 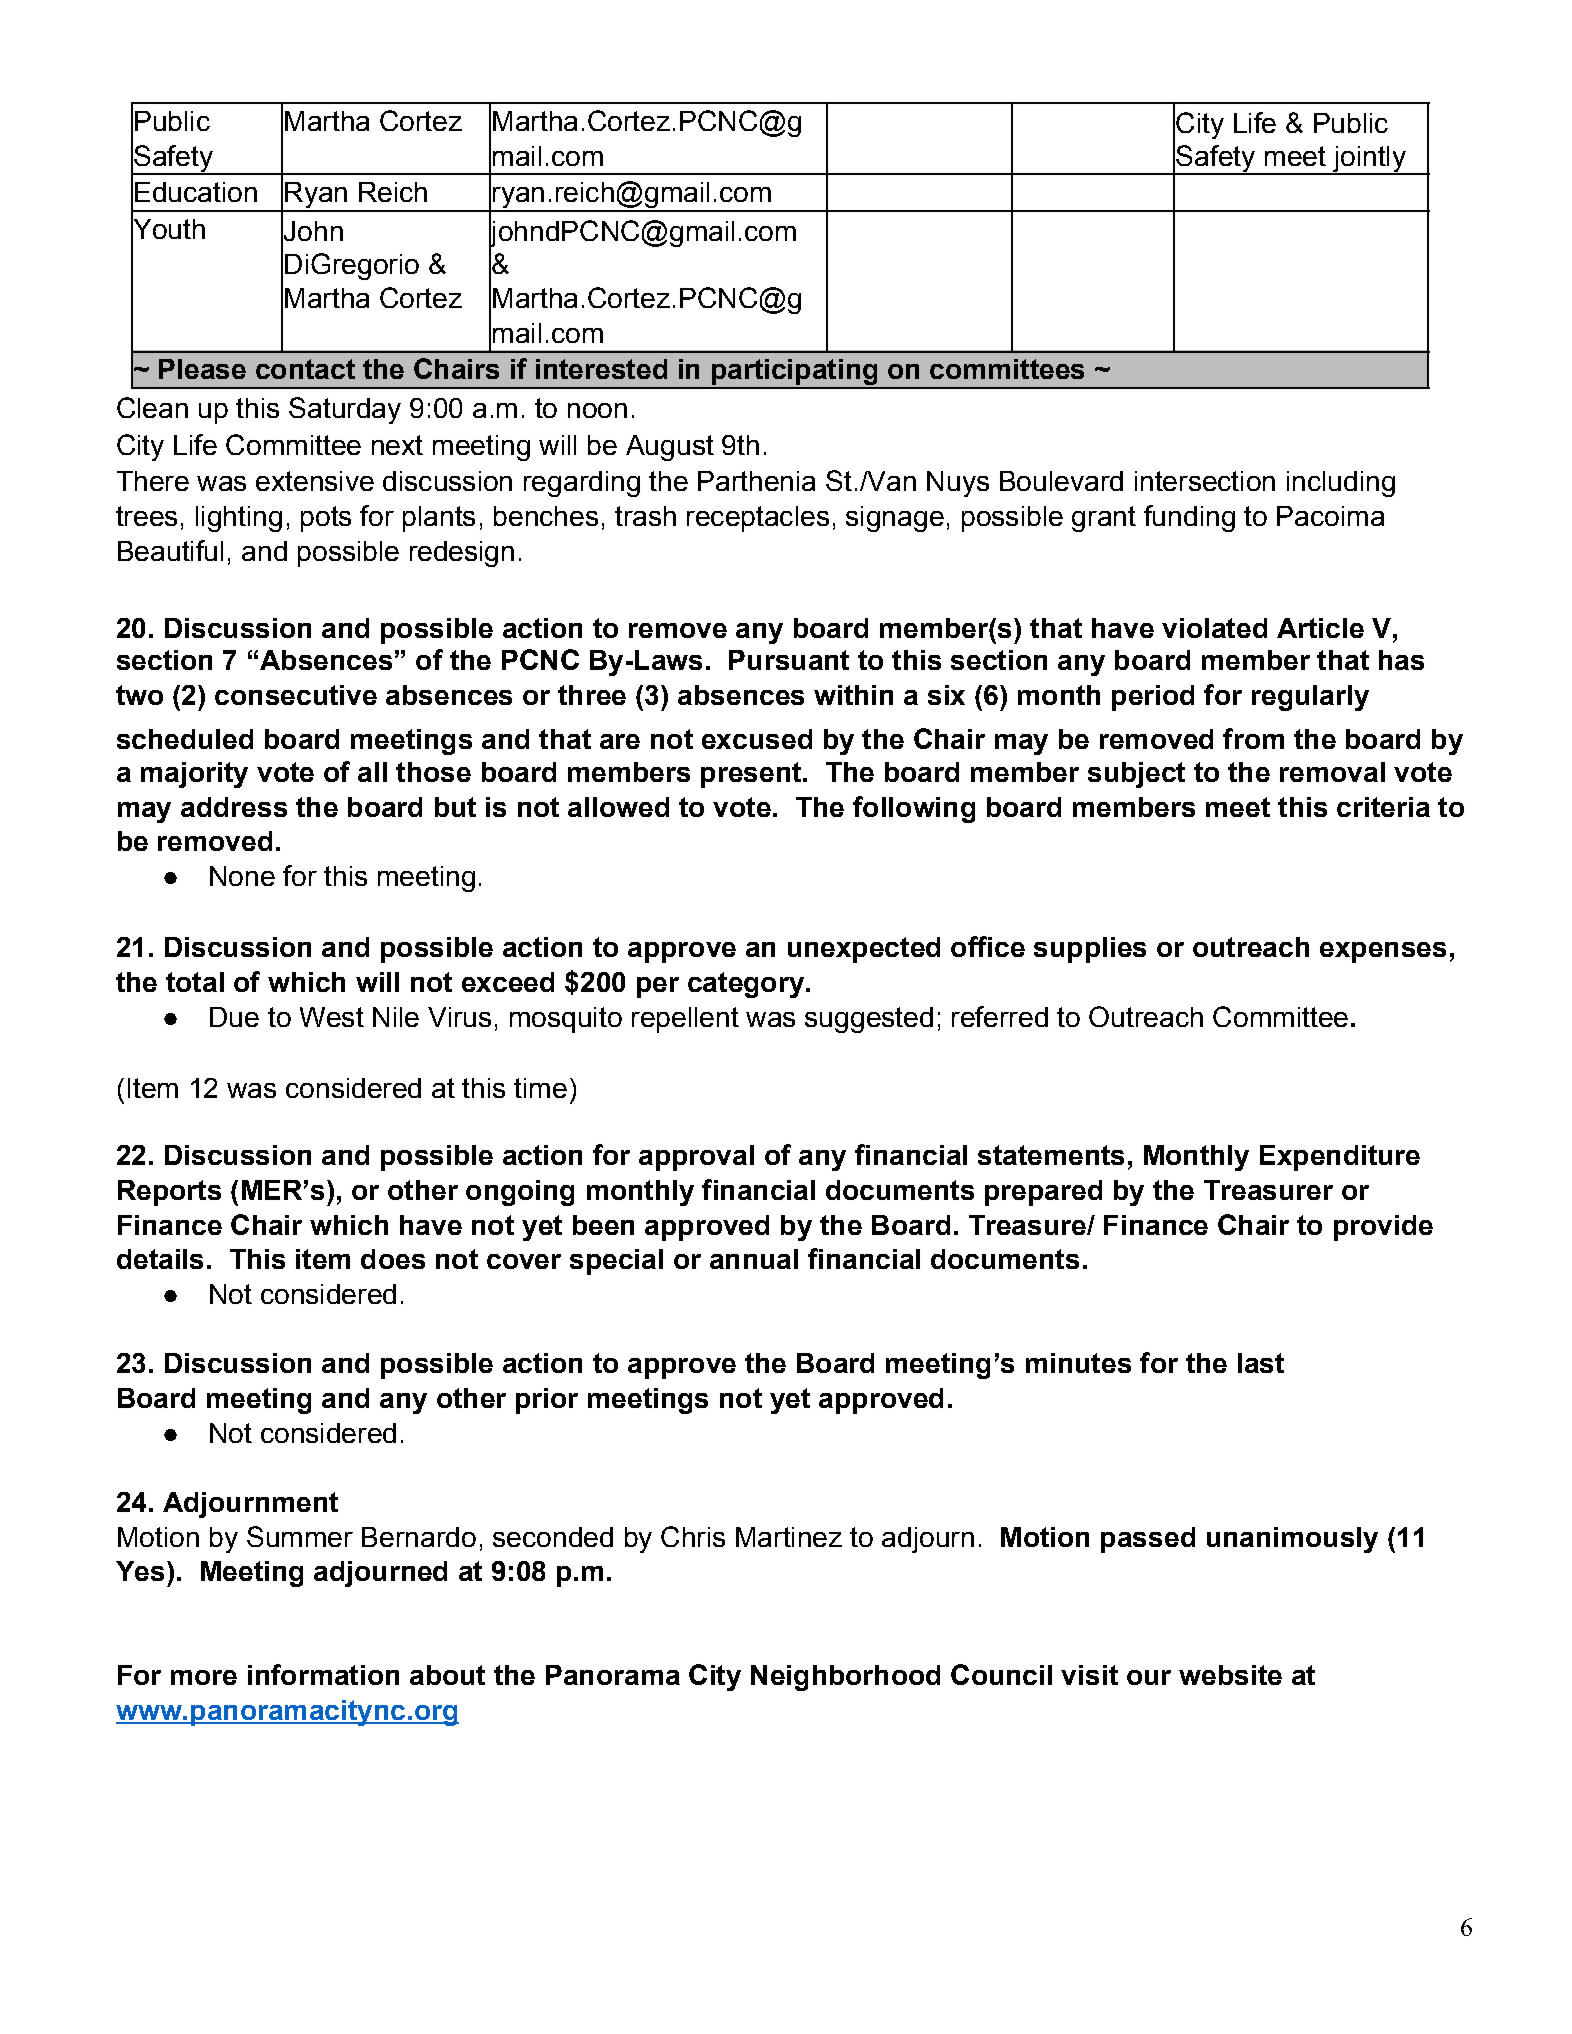 What do you see at coordinates (845, 1678) in the screenshot?
I see `Neighborhood` at bounding box center [845, 1678].
